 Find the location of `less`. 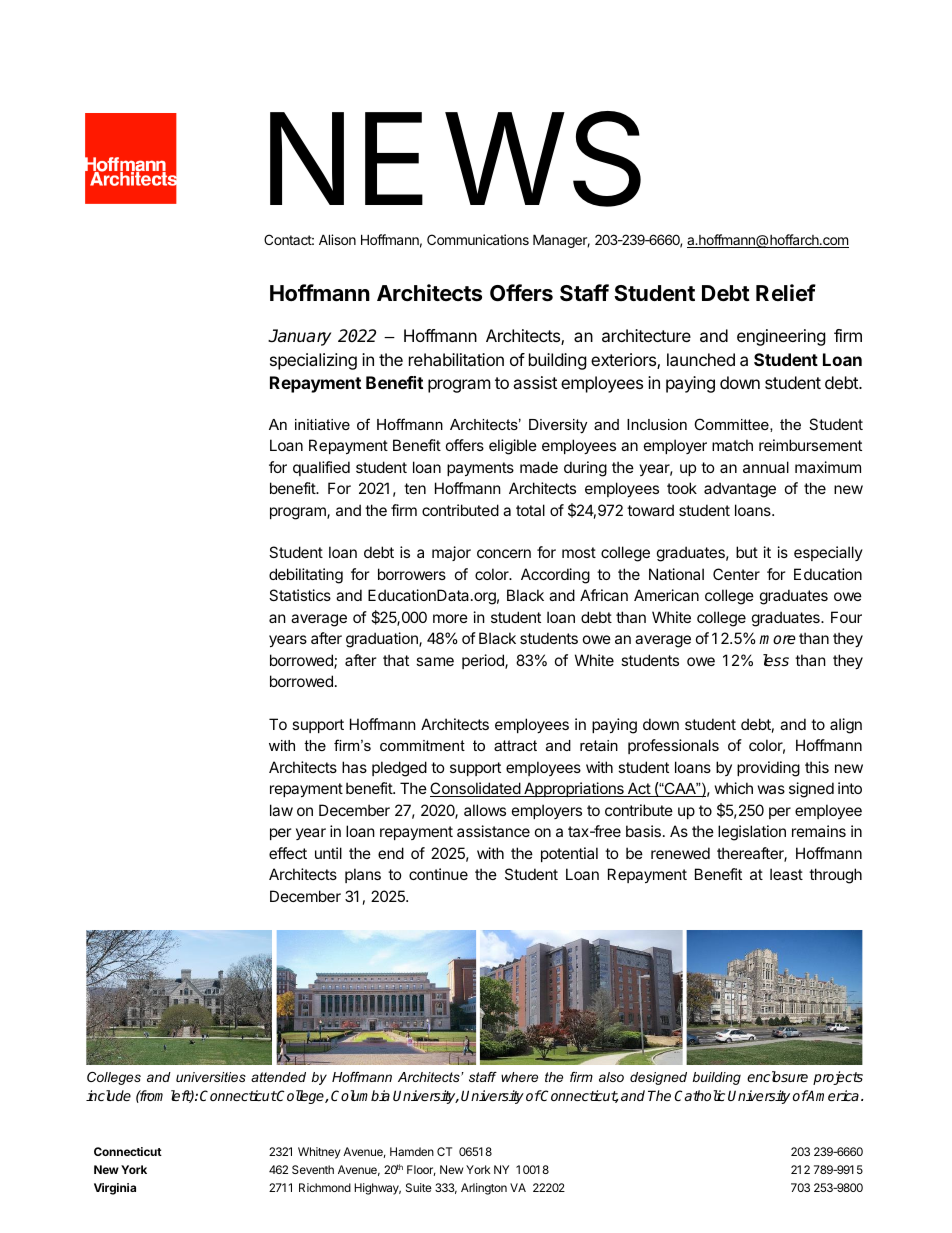

less is located at coordinates (776, 660).
